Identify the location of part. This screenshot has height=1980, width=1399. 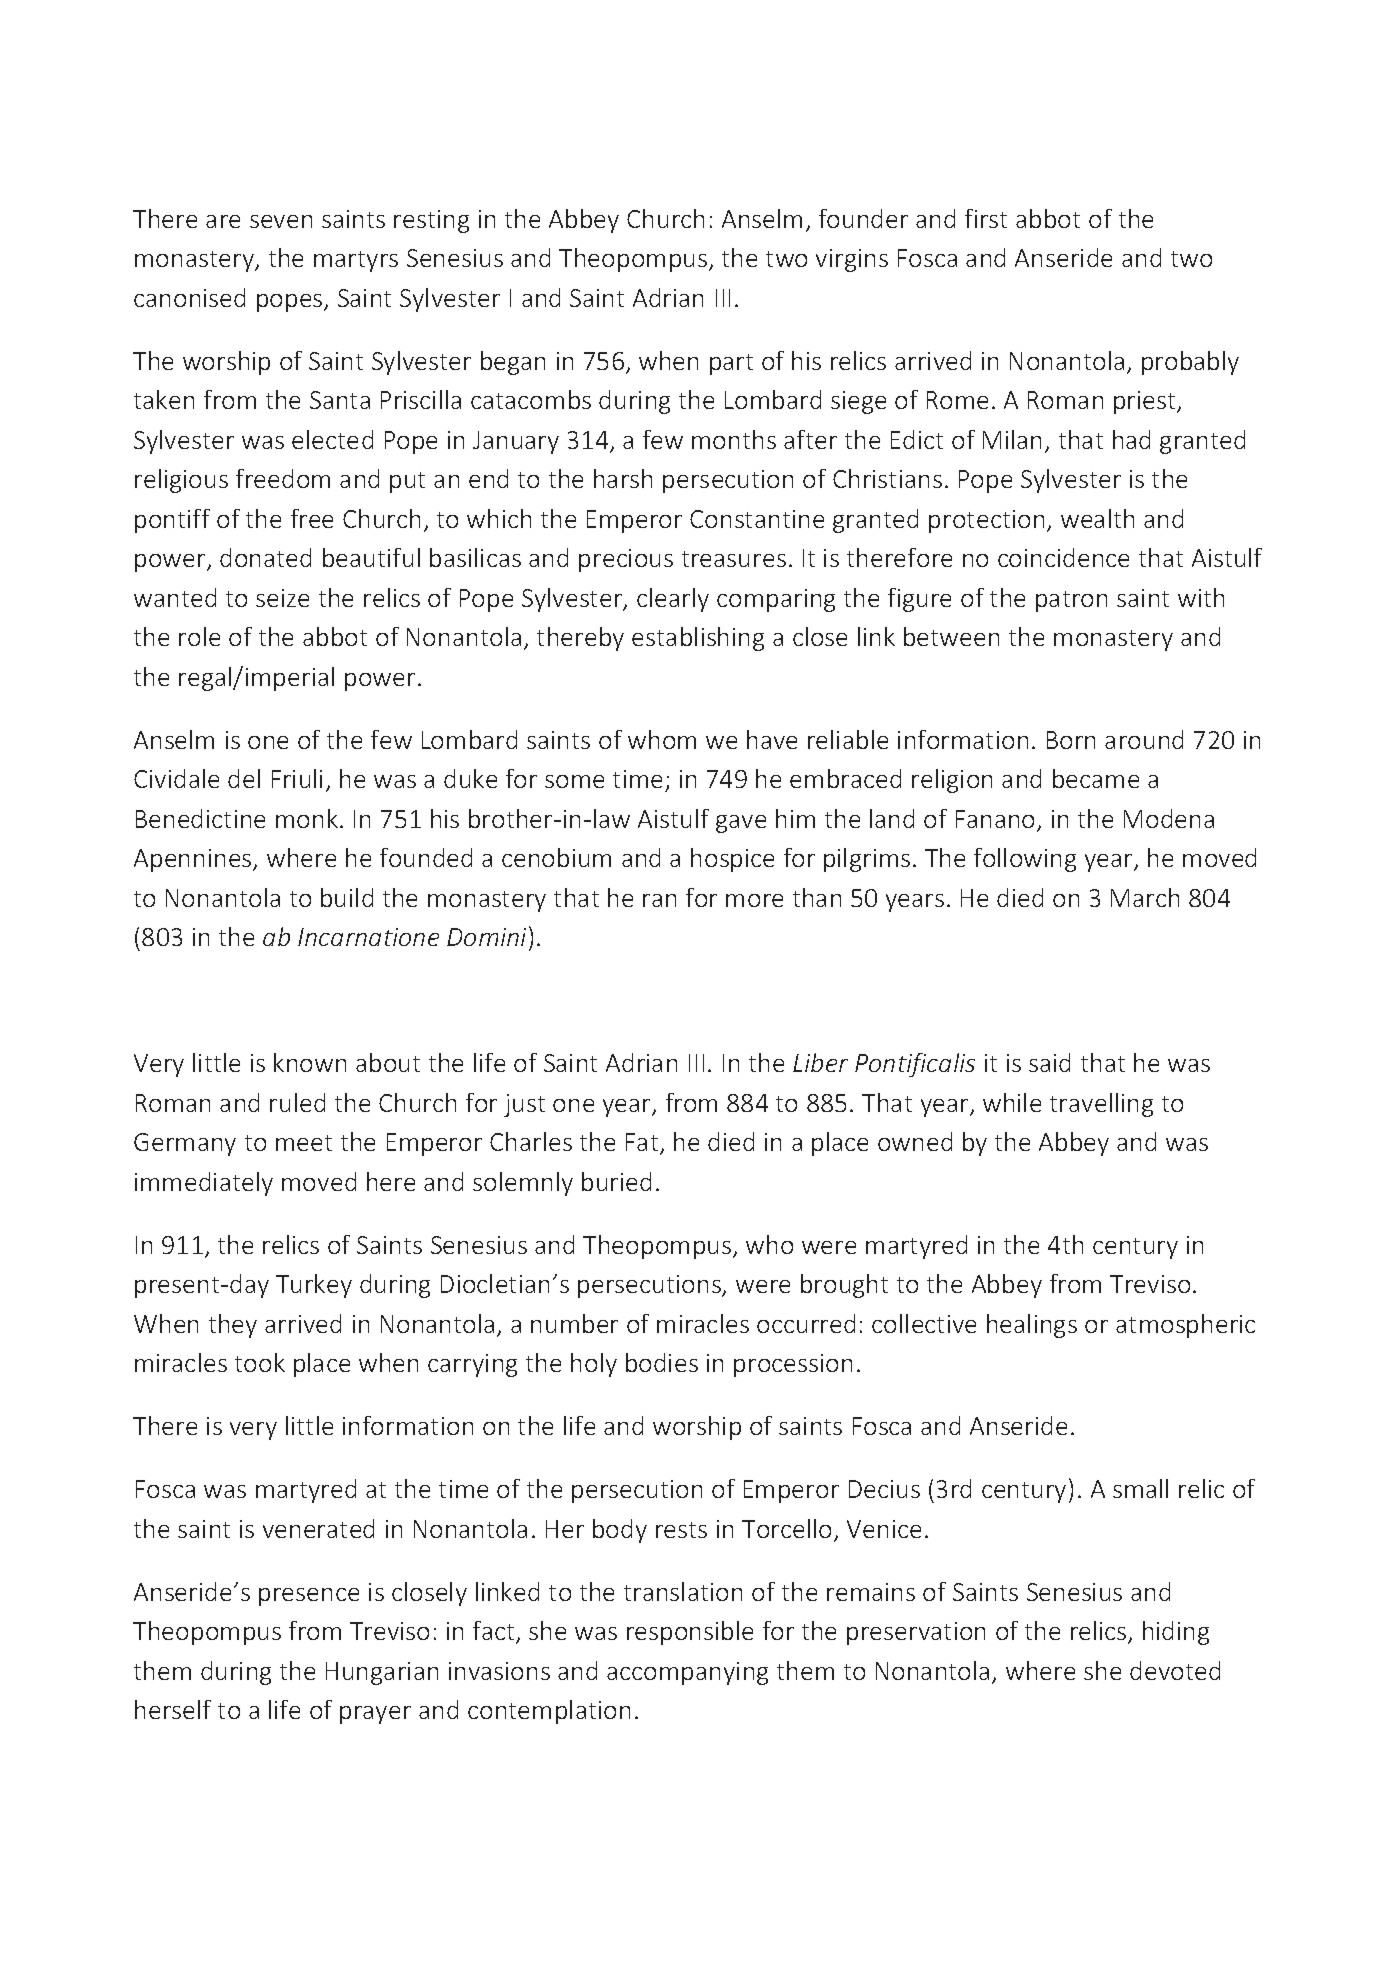
(731, 364).
